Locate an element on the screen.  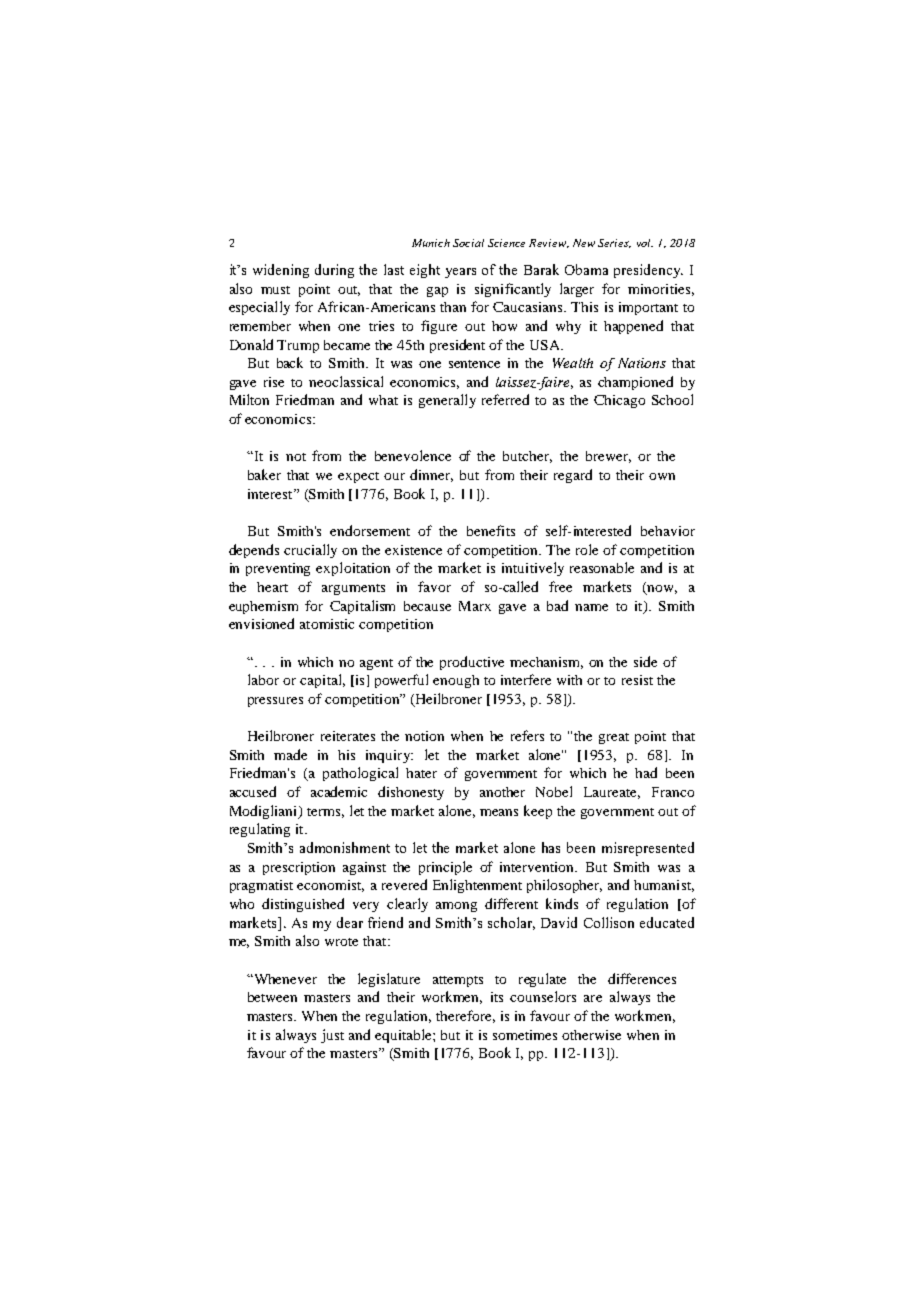
crucially is located at coordinates (310, 551).
